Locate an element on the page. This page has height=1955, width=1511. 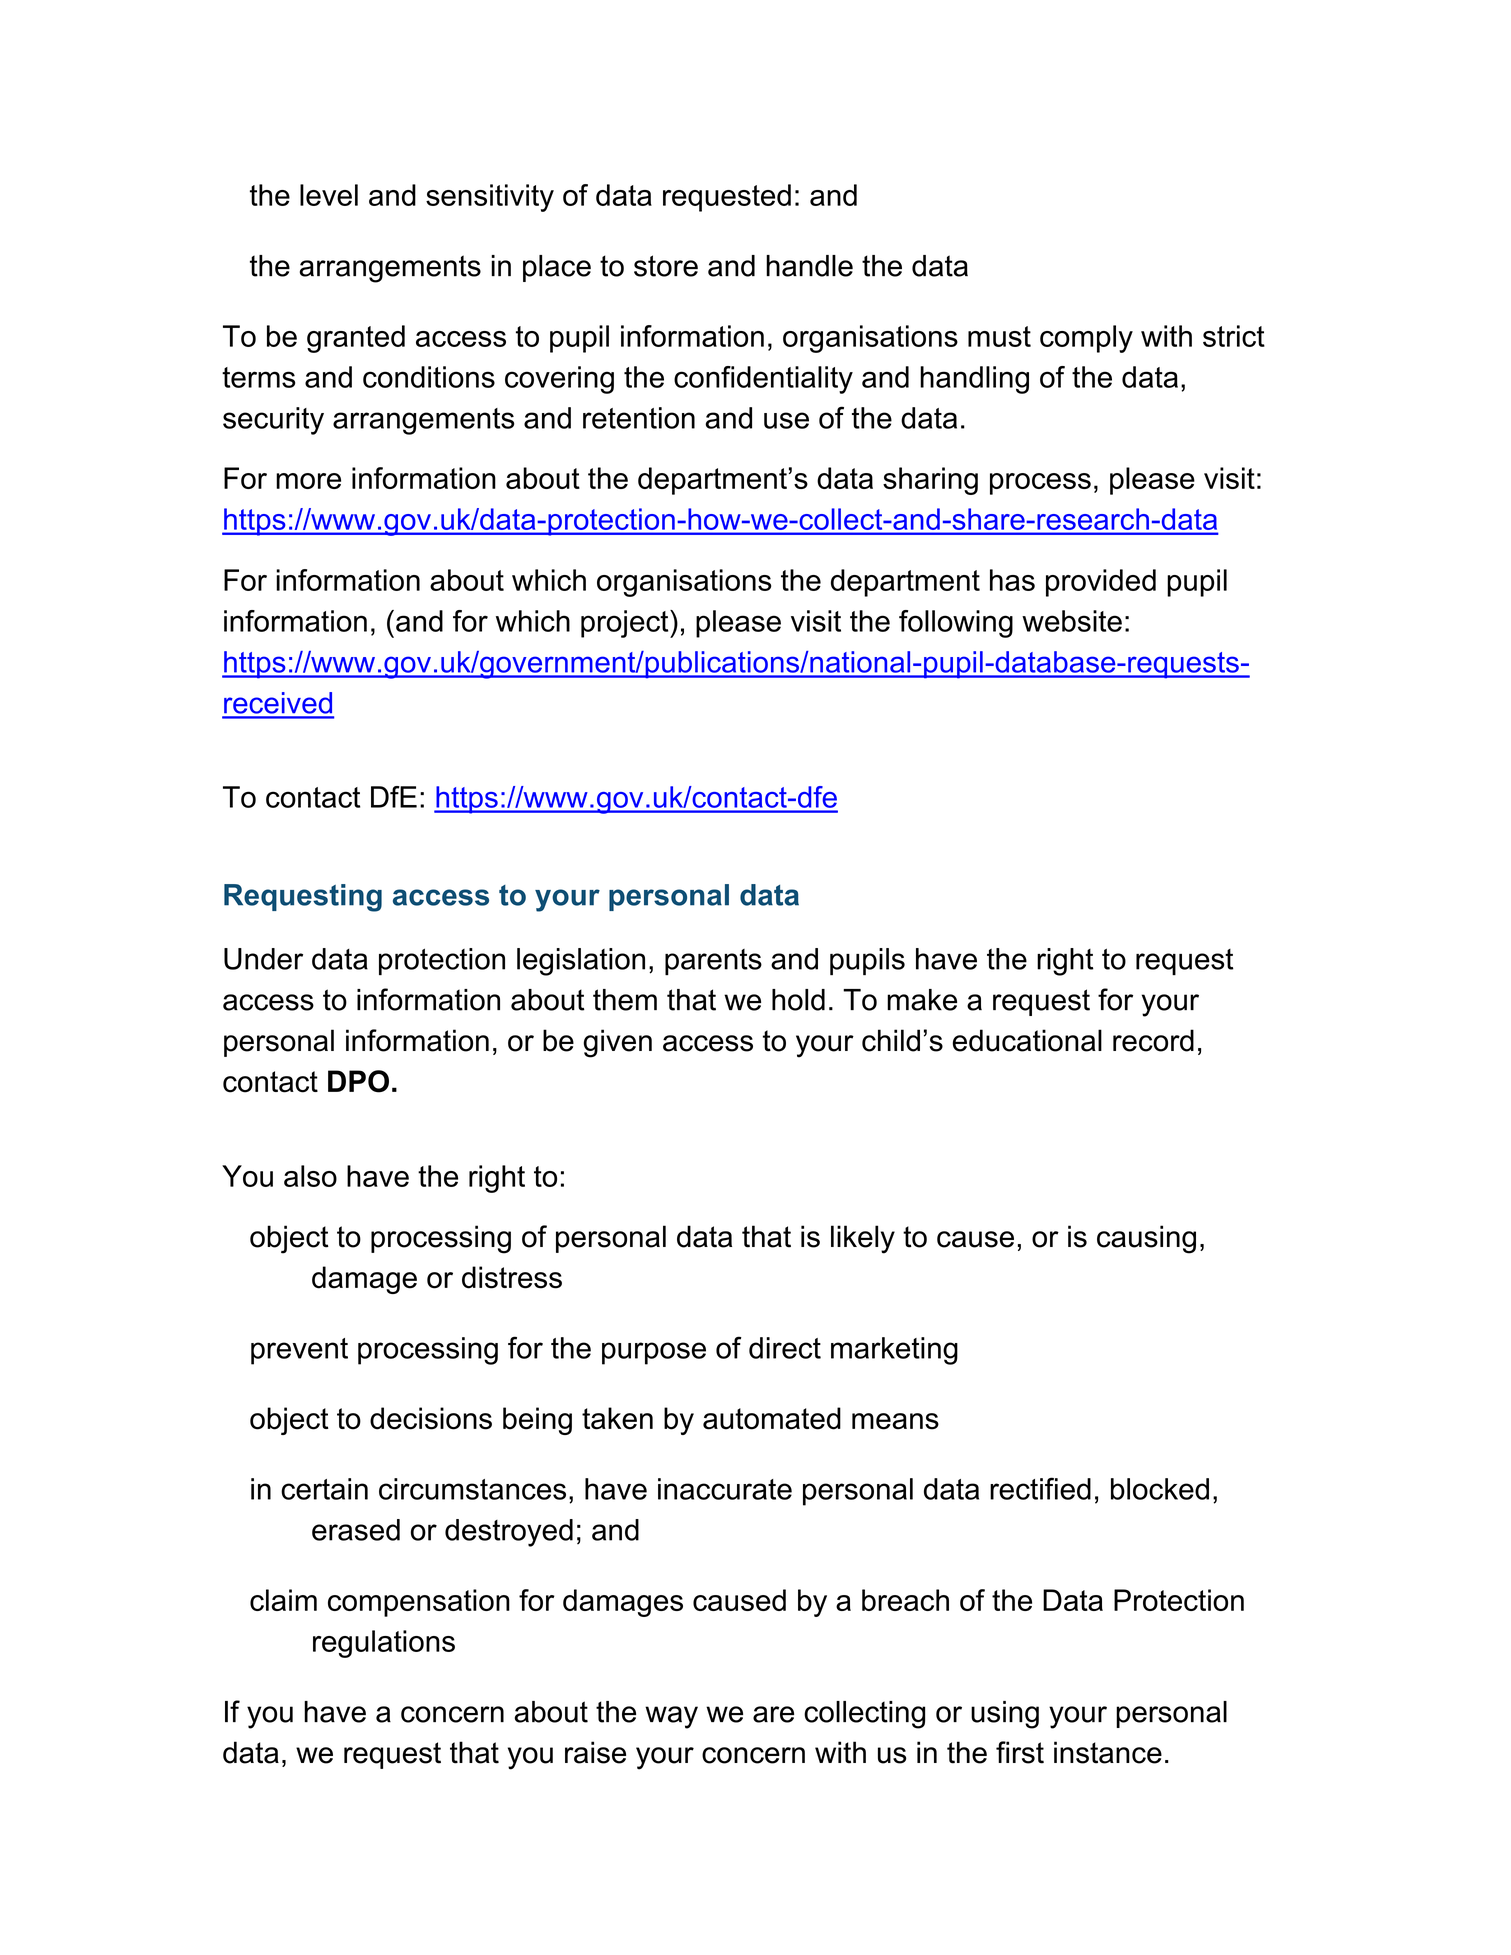
project is located at coordinates (626, 624).
